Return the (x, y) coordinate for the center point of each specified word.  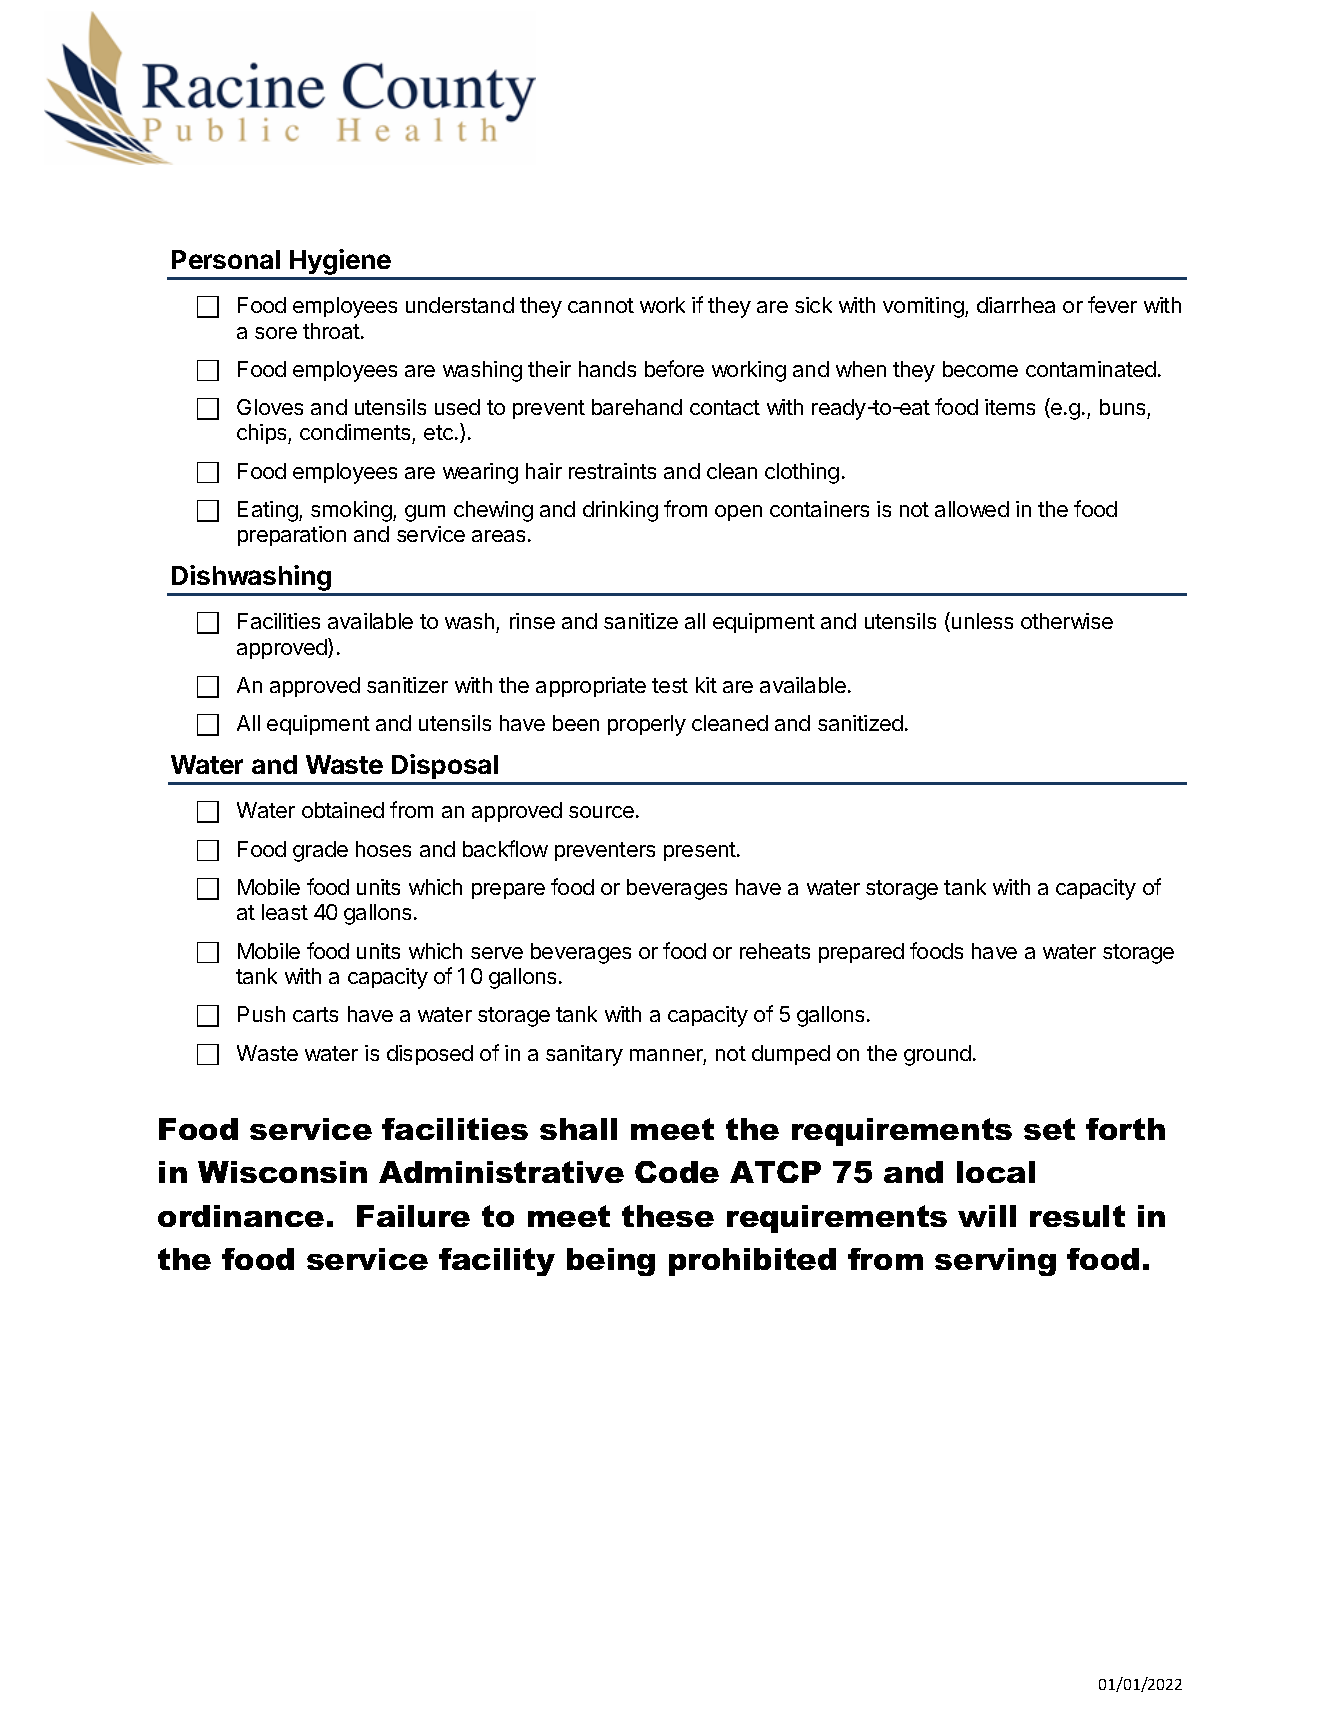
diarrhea (1016, 305)
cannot (601, 305)
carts (315, 1014)
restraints (612, 471)
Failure (413, 1216)
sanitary (584, 1055)
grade (320, 851)
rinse (532, 621)
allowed (972, 509)
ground (937, 1055)
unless (982, 621)
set (1049, 1129)
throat (332, 331)
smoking (352, 511)
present (701, 851)
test (670, 685)
